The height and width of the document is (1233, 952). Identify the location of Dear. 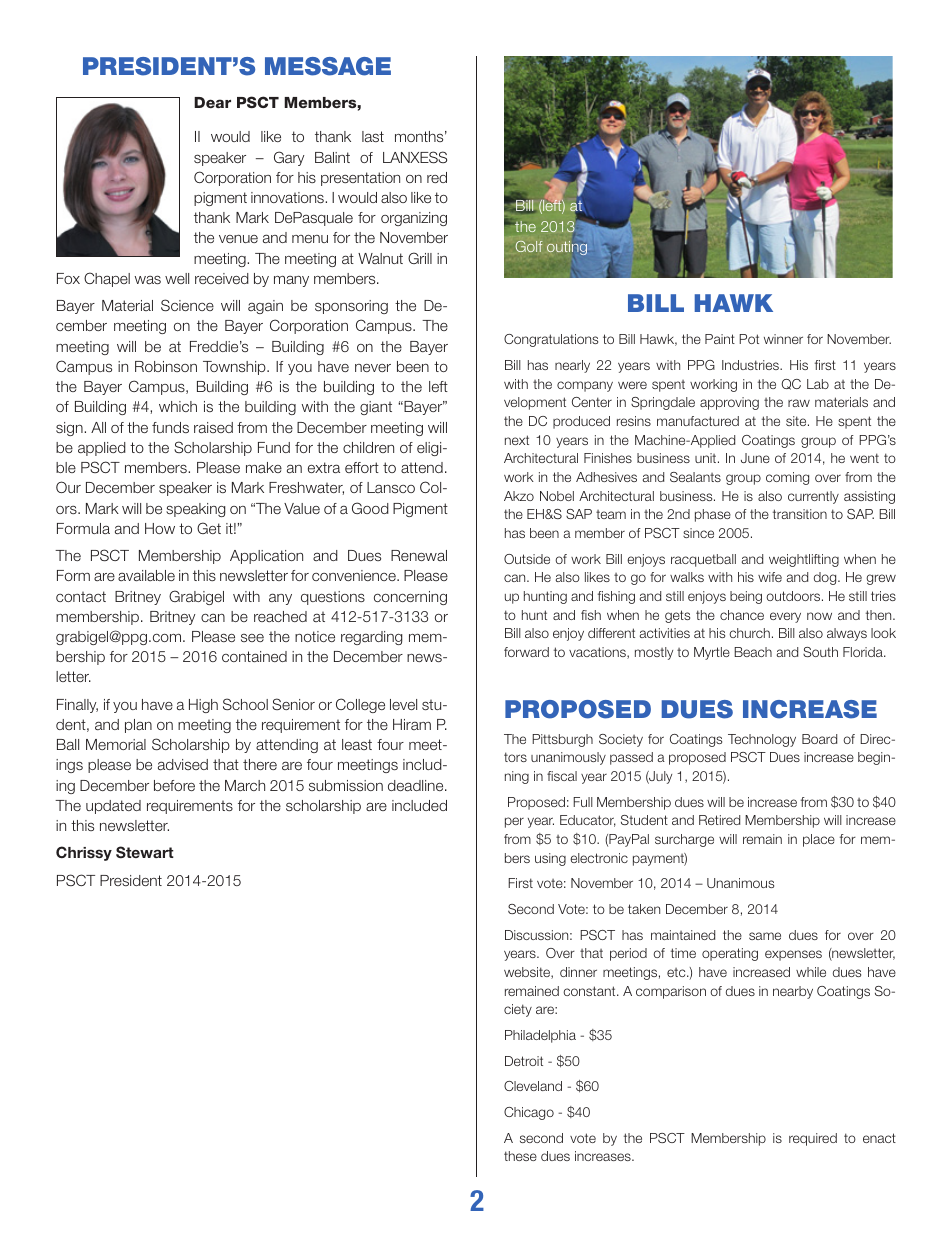
(212, 102).
